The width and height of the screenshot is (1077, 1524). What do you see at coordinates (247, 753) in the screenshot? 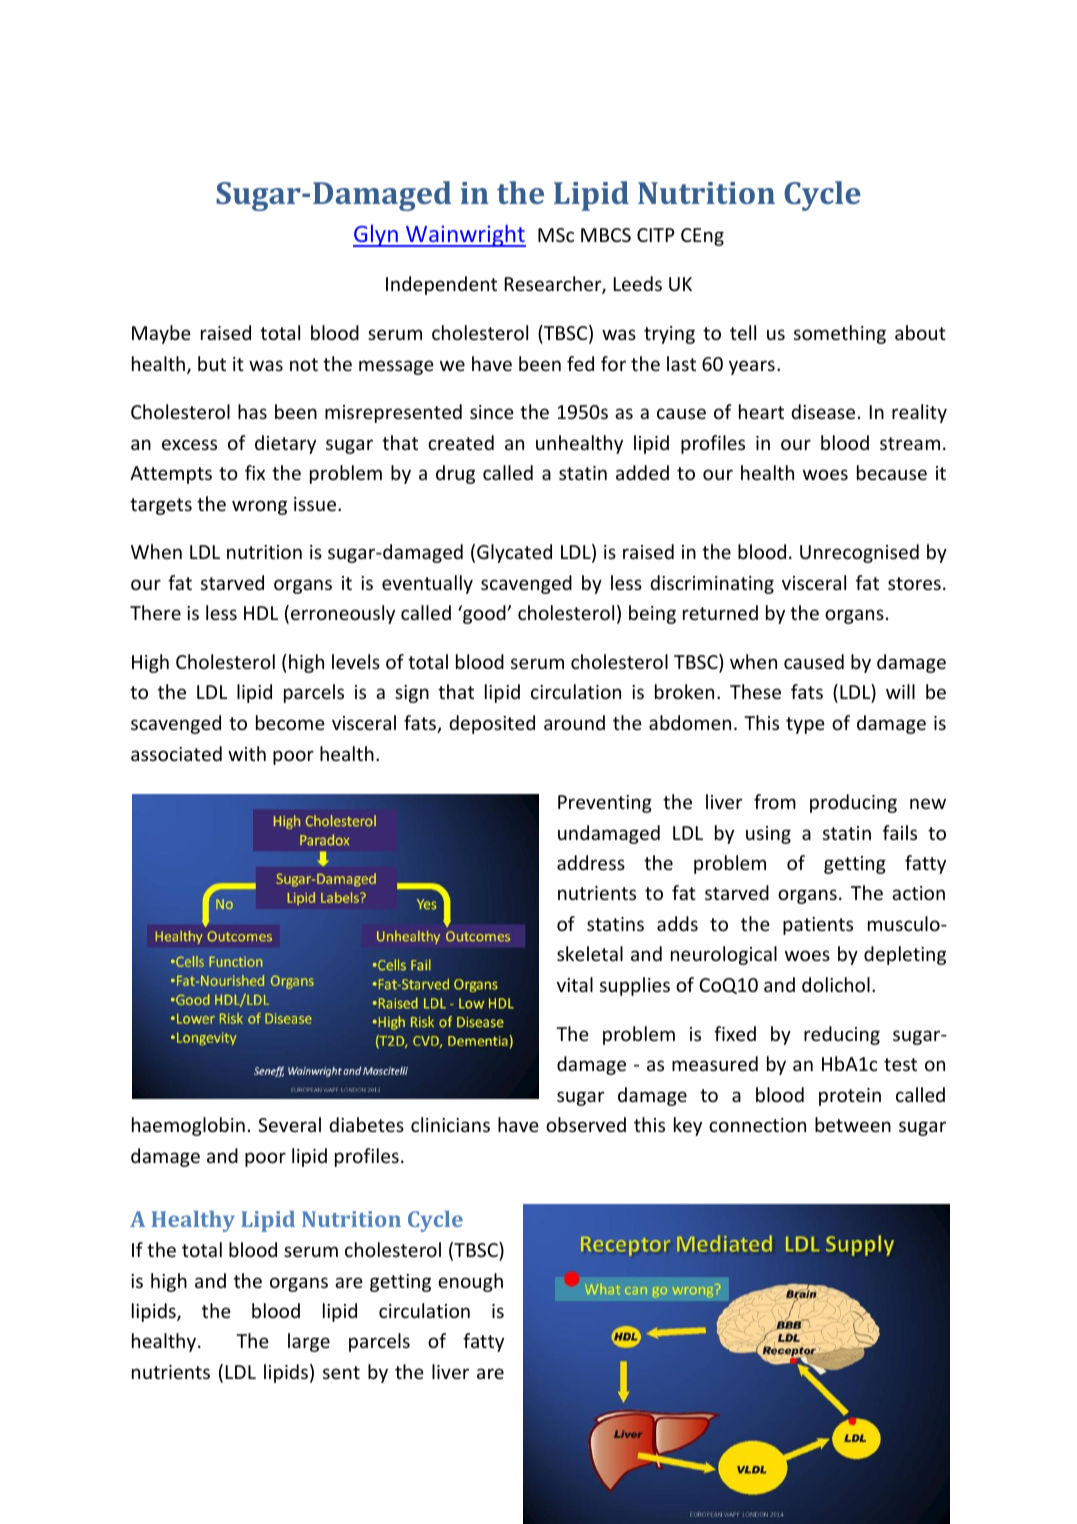
I see `with` at bounding box center [247, 753].
